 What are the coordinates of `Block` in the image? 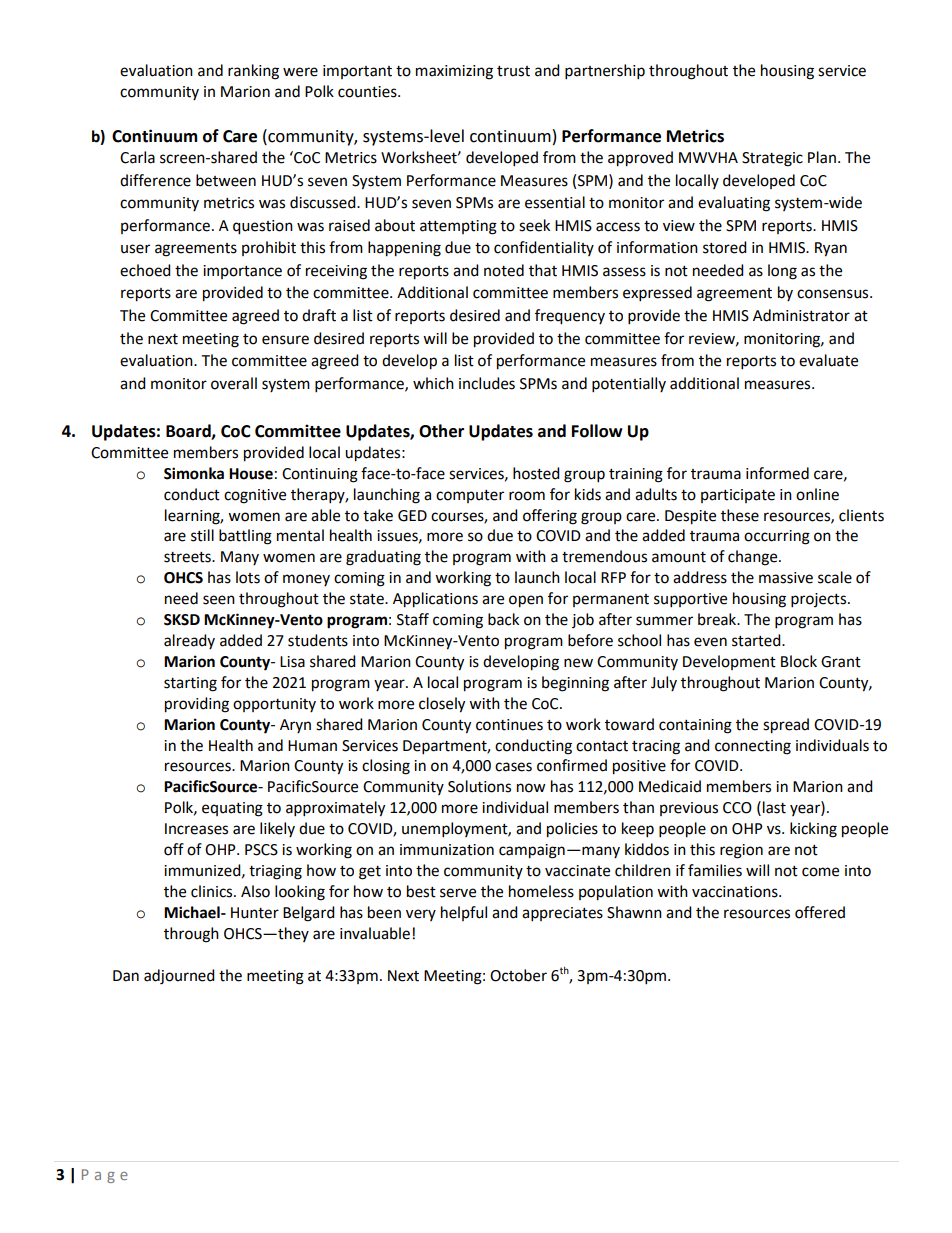 It's located at (799, 661).
